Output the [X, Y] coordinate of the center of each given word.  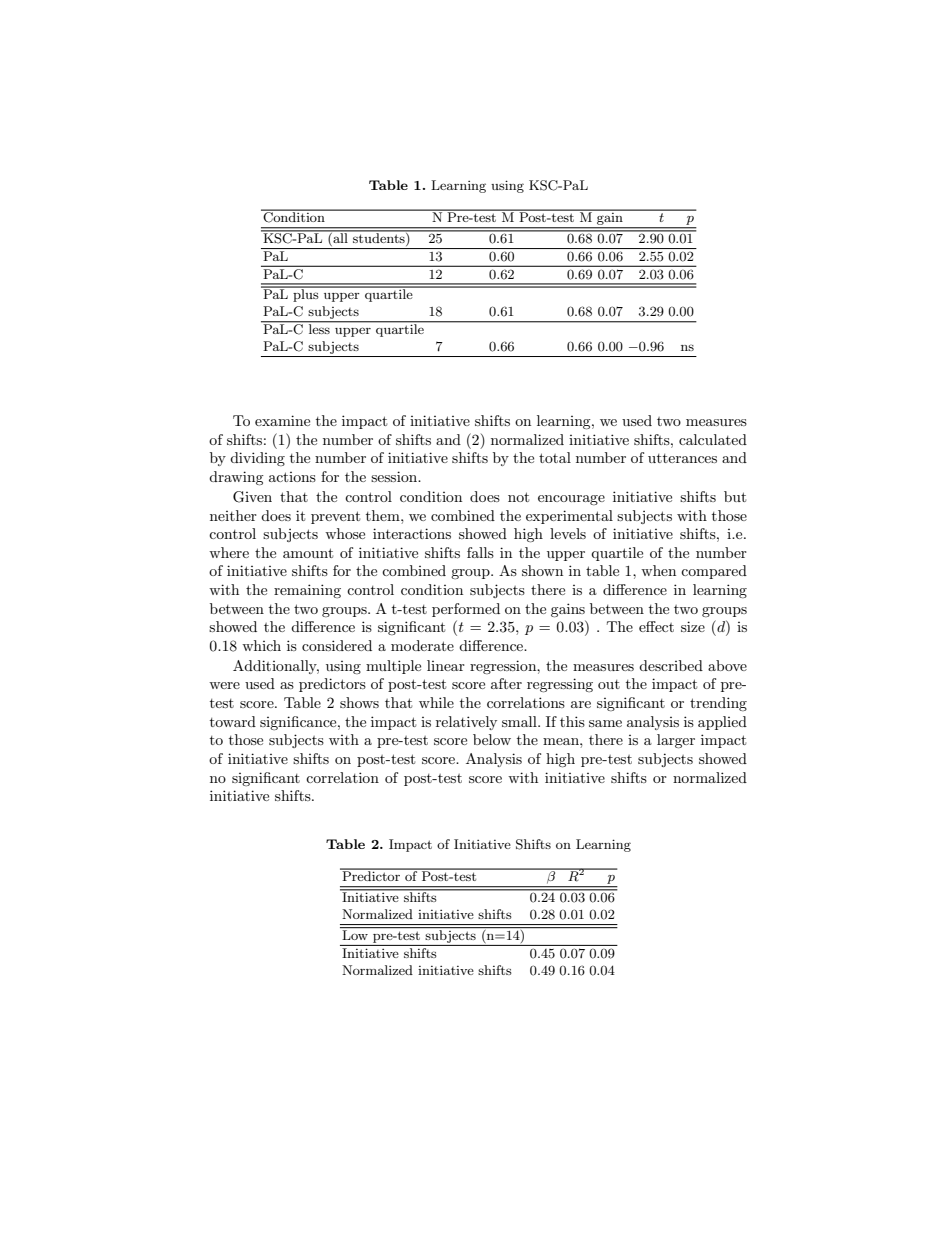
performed [466, 610]
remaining [307, 591]
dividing [257, 459]
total [555, 457]
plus [306, 294]
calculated [713, 439]
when [658, 570]
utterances [682, 458]
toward [233, 721]
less [319, 328]
